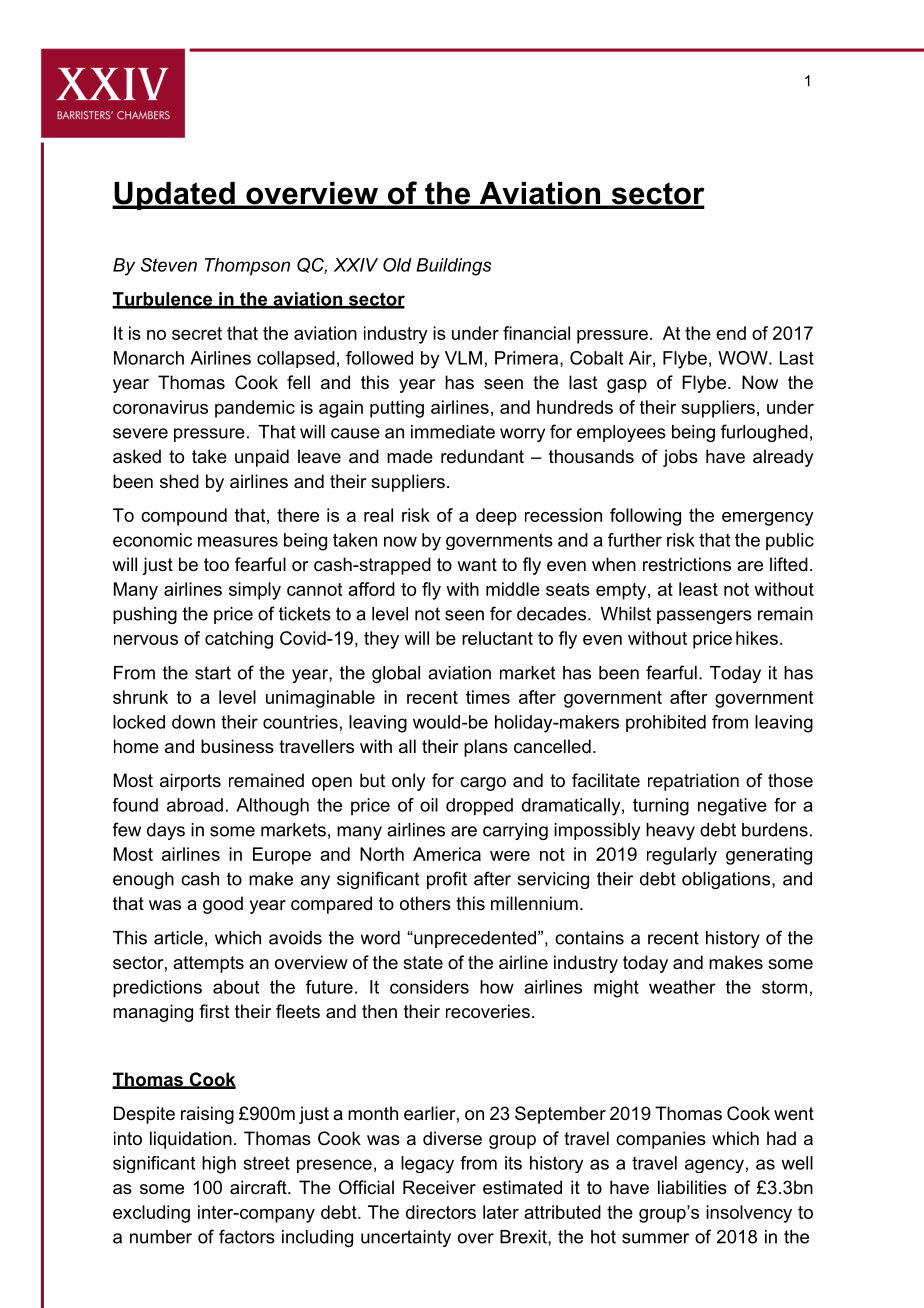  Describe the element at coordinates (193, 722) in the image. I see `down` at that location.
